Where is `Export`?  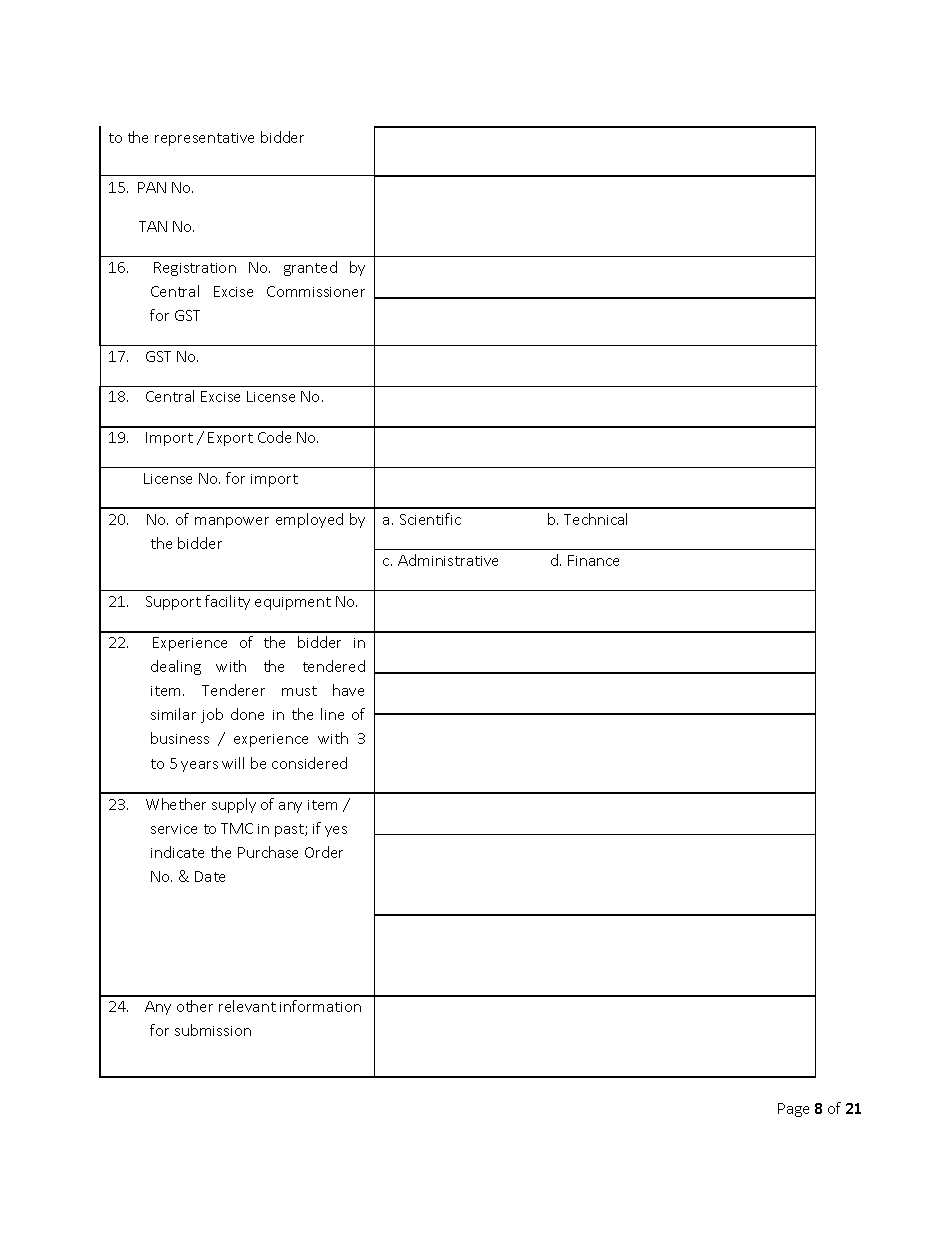 Export is located at coordinates (230, 439).
